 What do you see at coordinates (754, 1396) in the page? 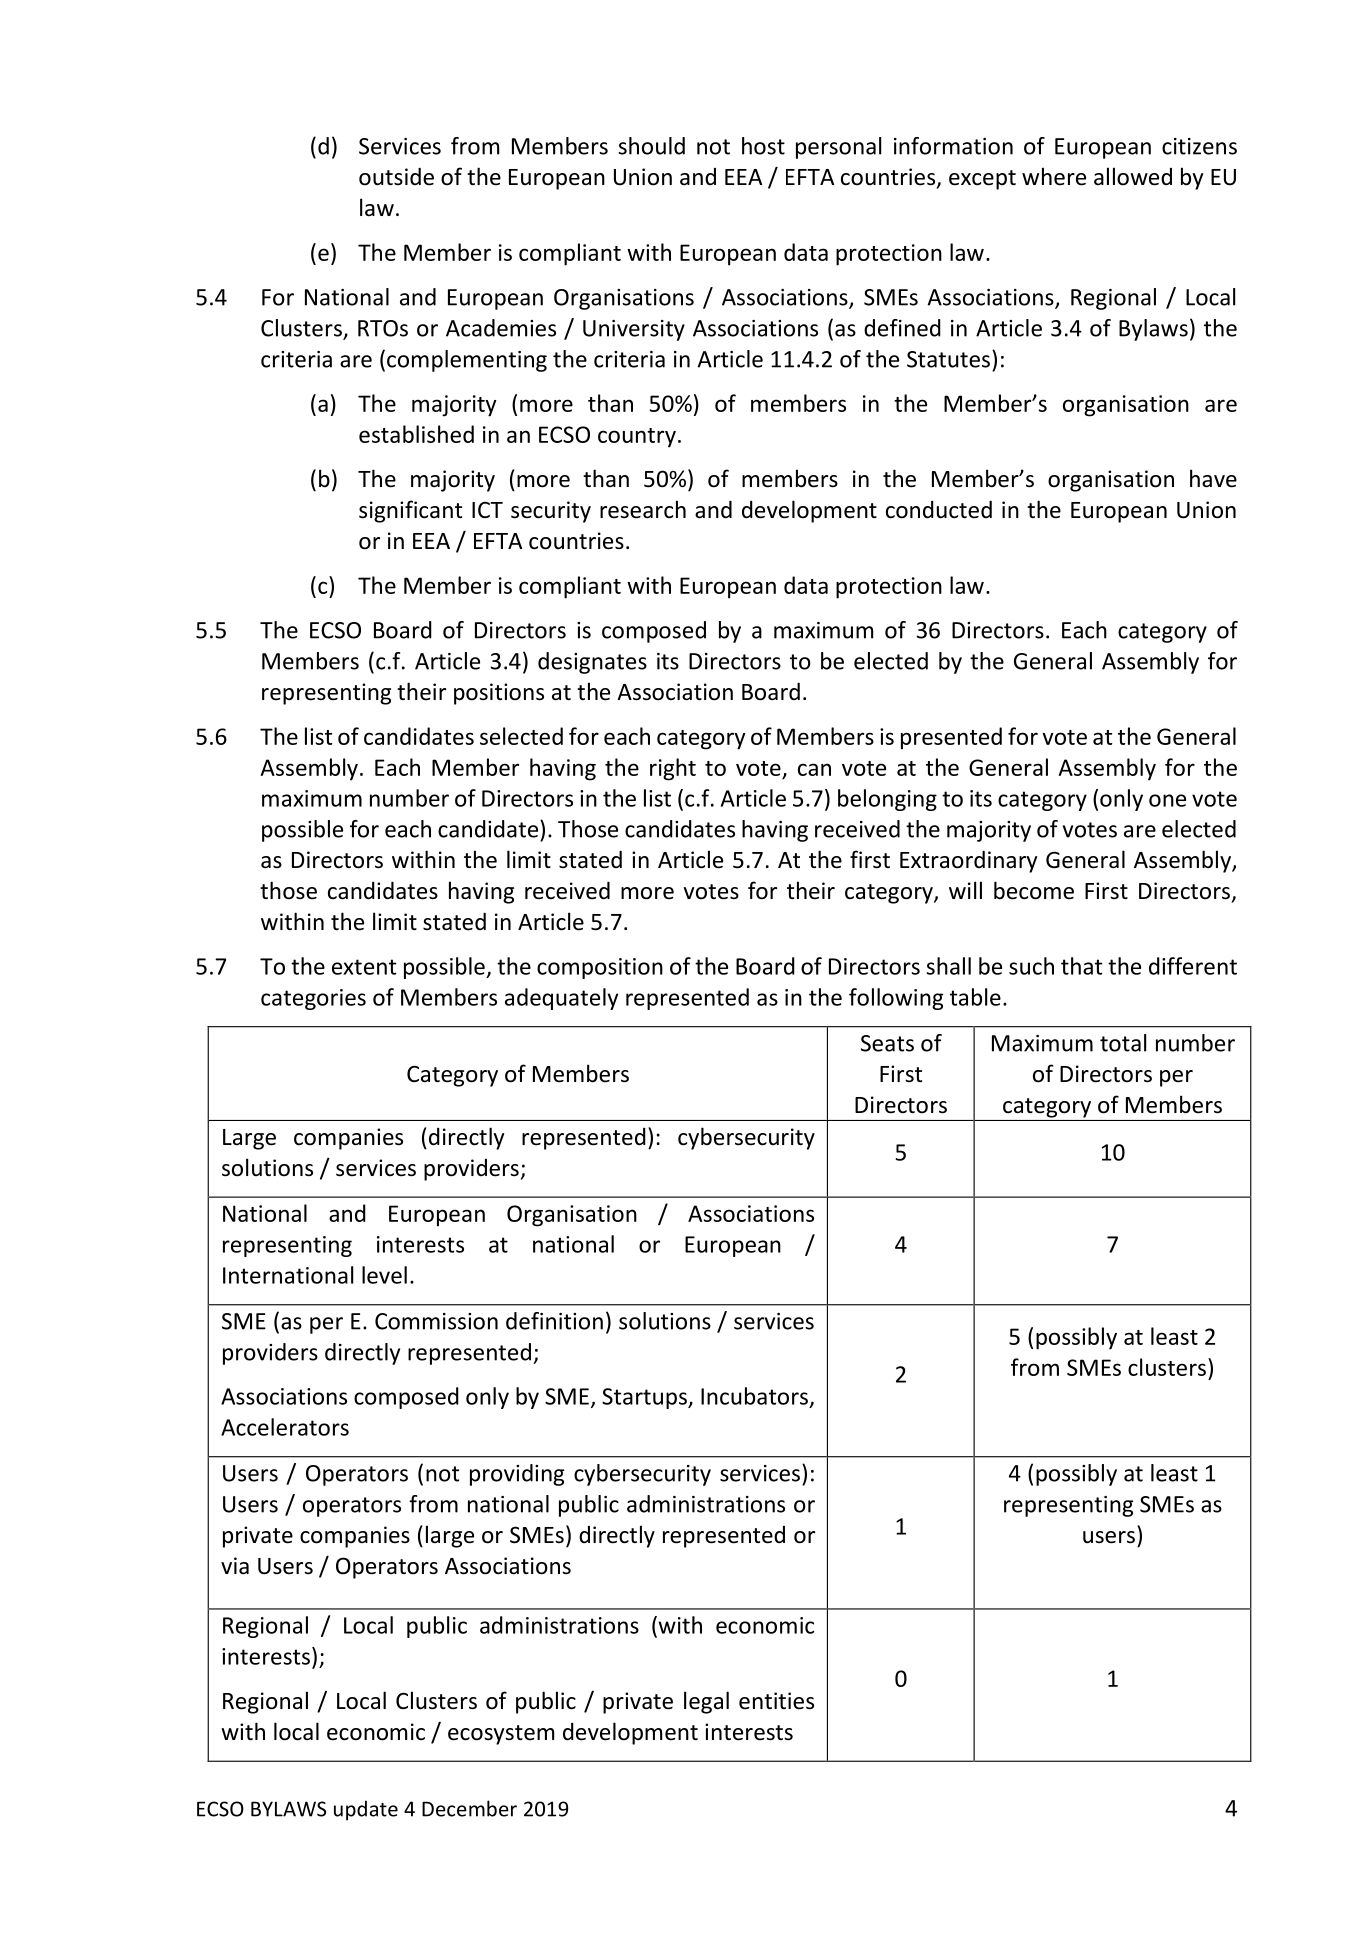
I see `Incubators` at bounding box center [754, 1396].
